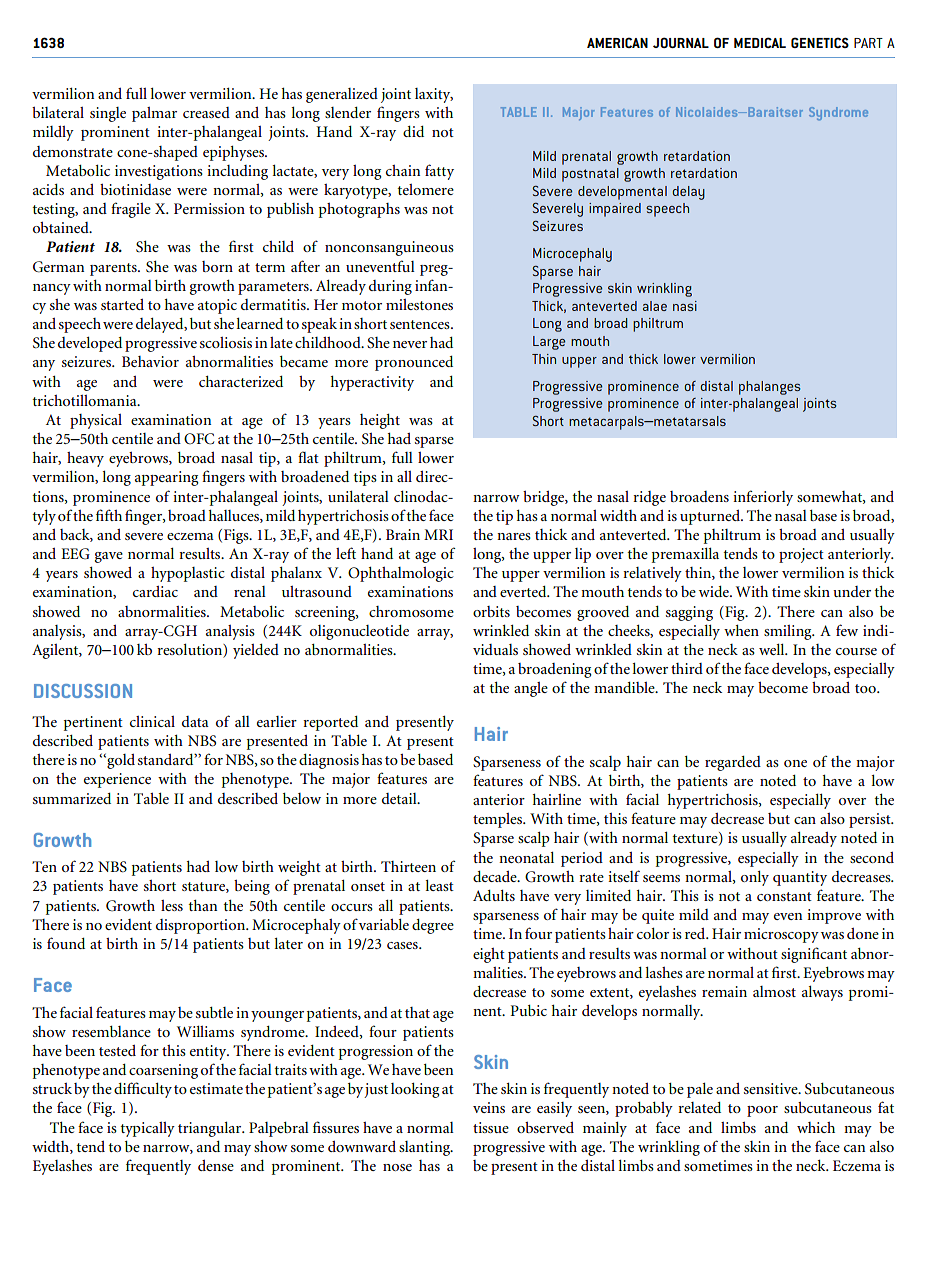 This page has width=952, height=1270. I want to click on phalanges, so click(770, 388).
